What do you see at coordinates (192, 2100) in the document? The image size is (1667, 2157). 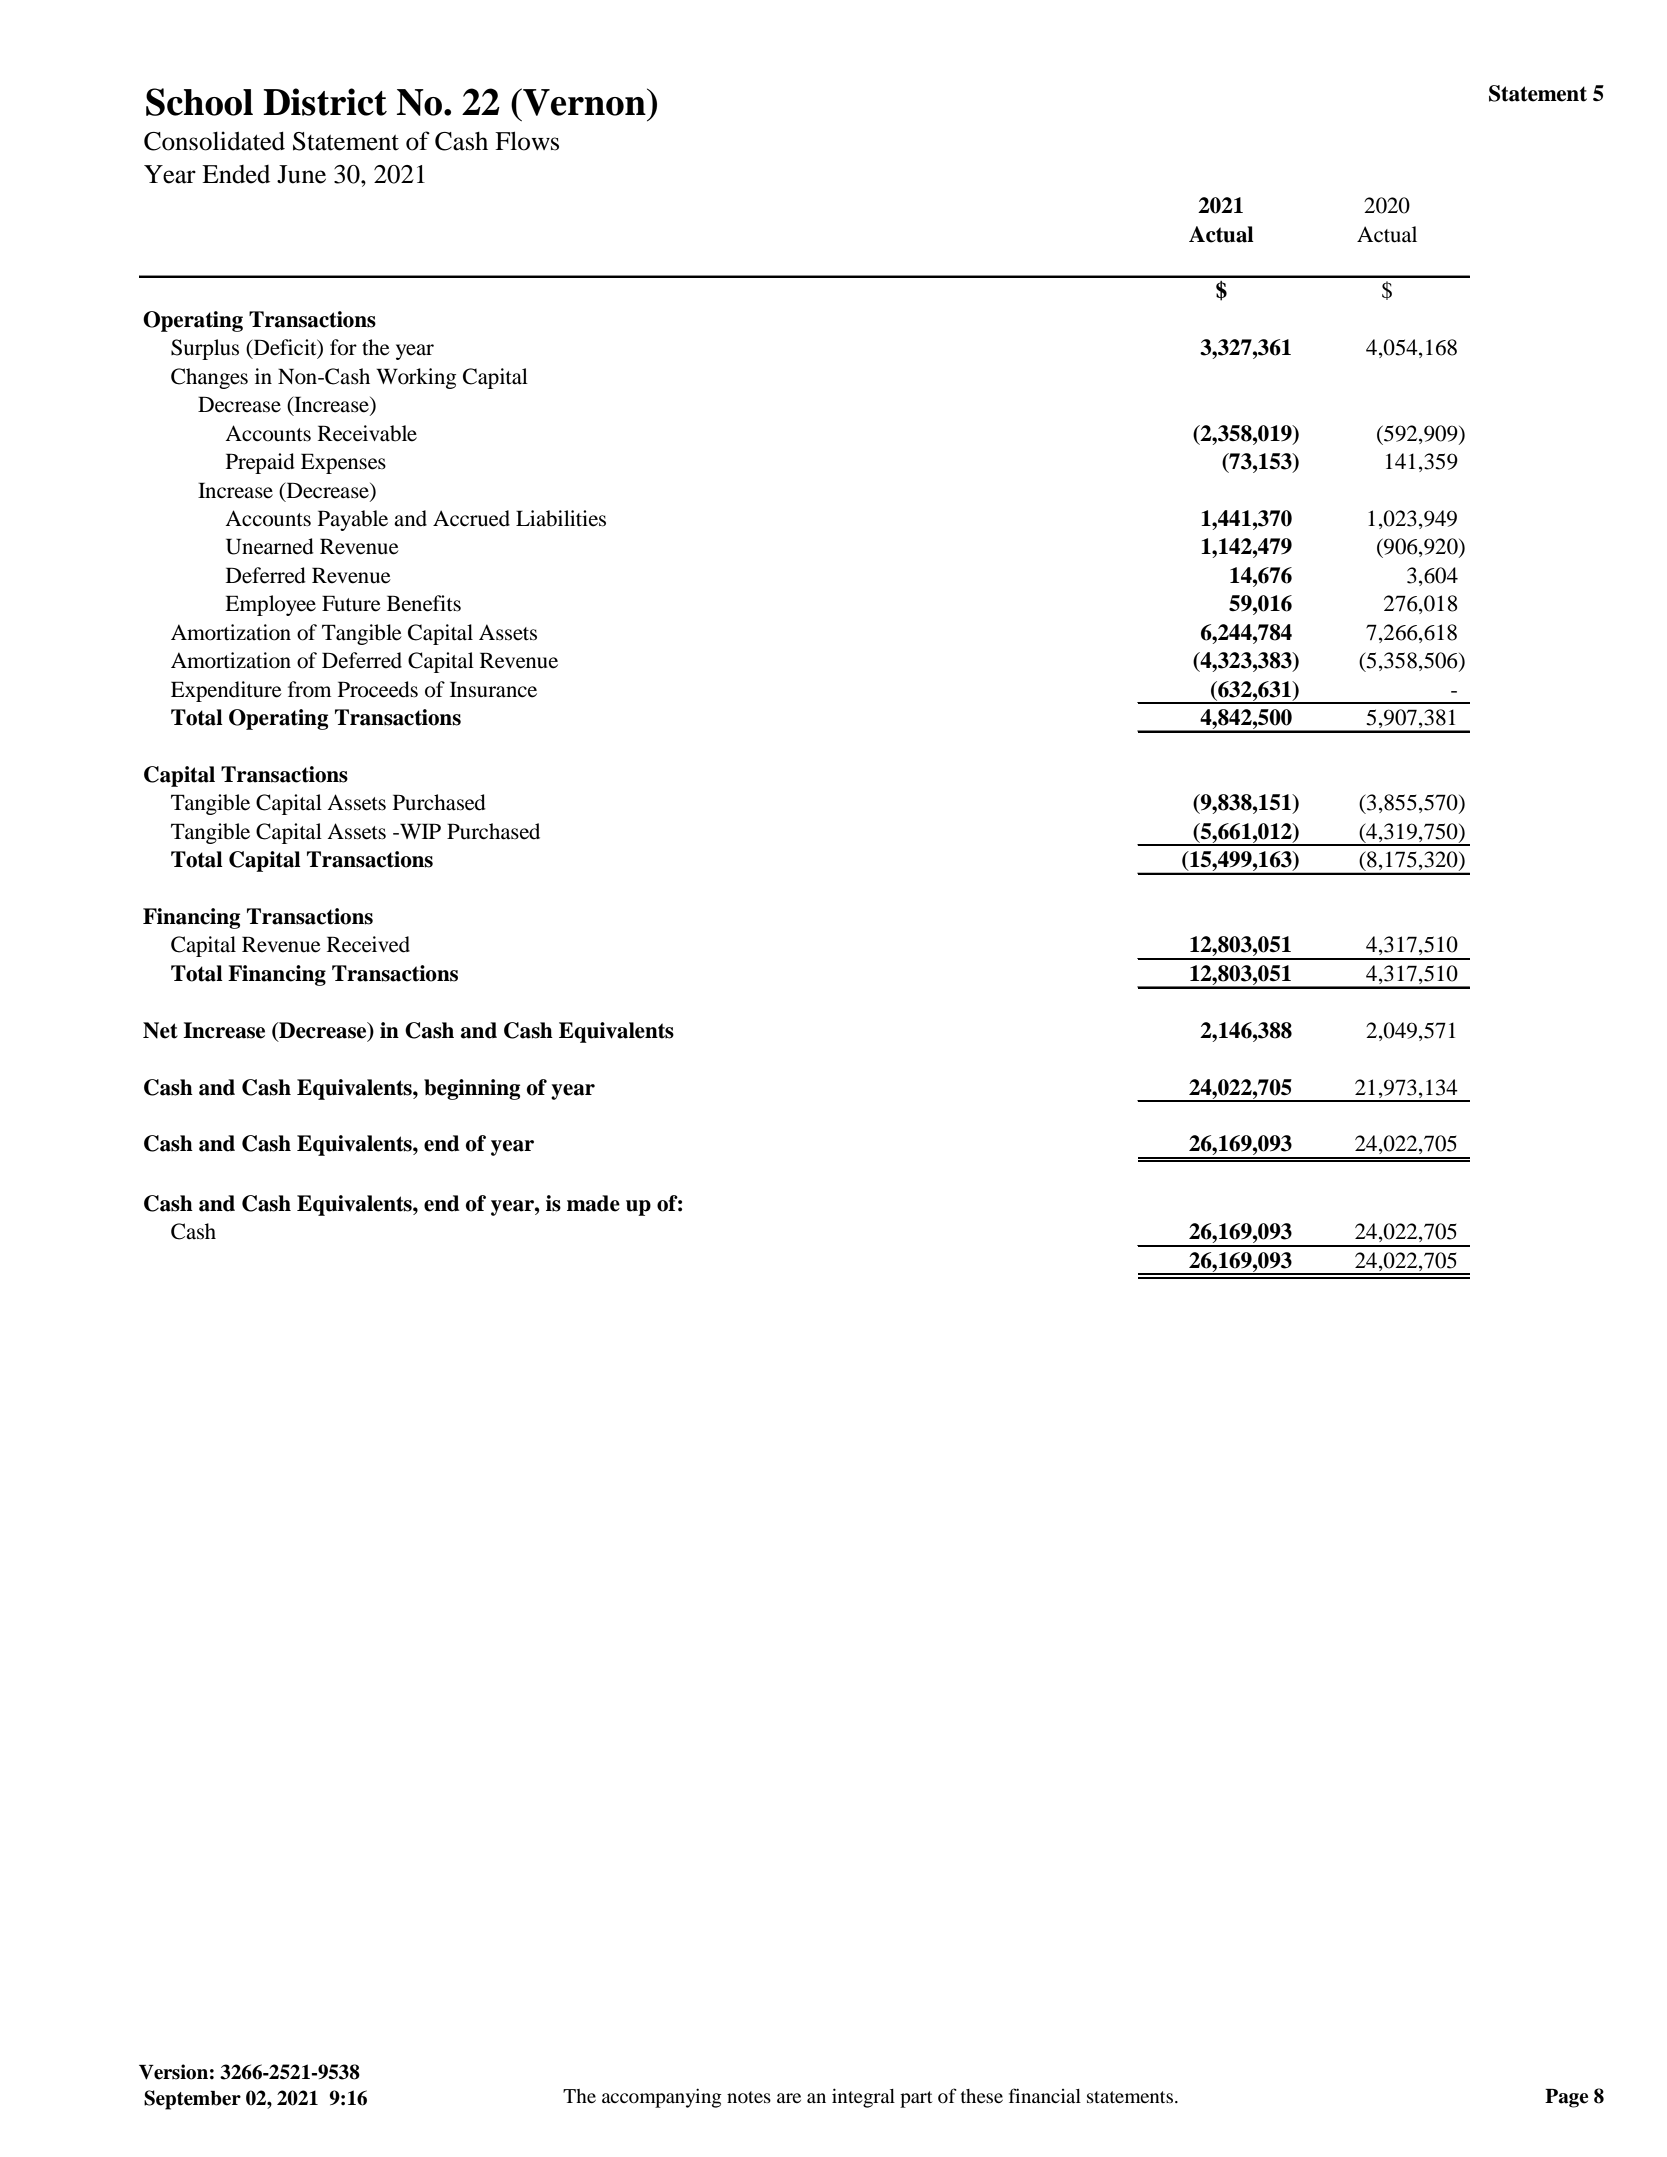 I see `September` at bounding box center [192, 2100].
